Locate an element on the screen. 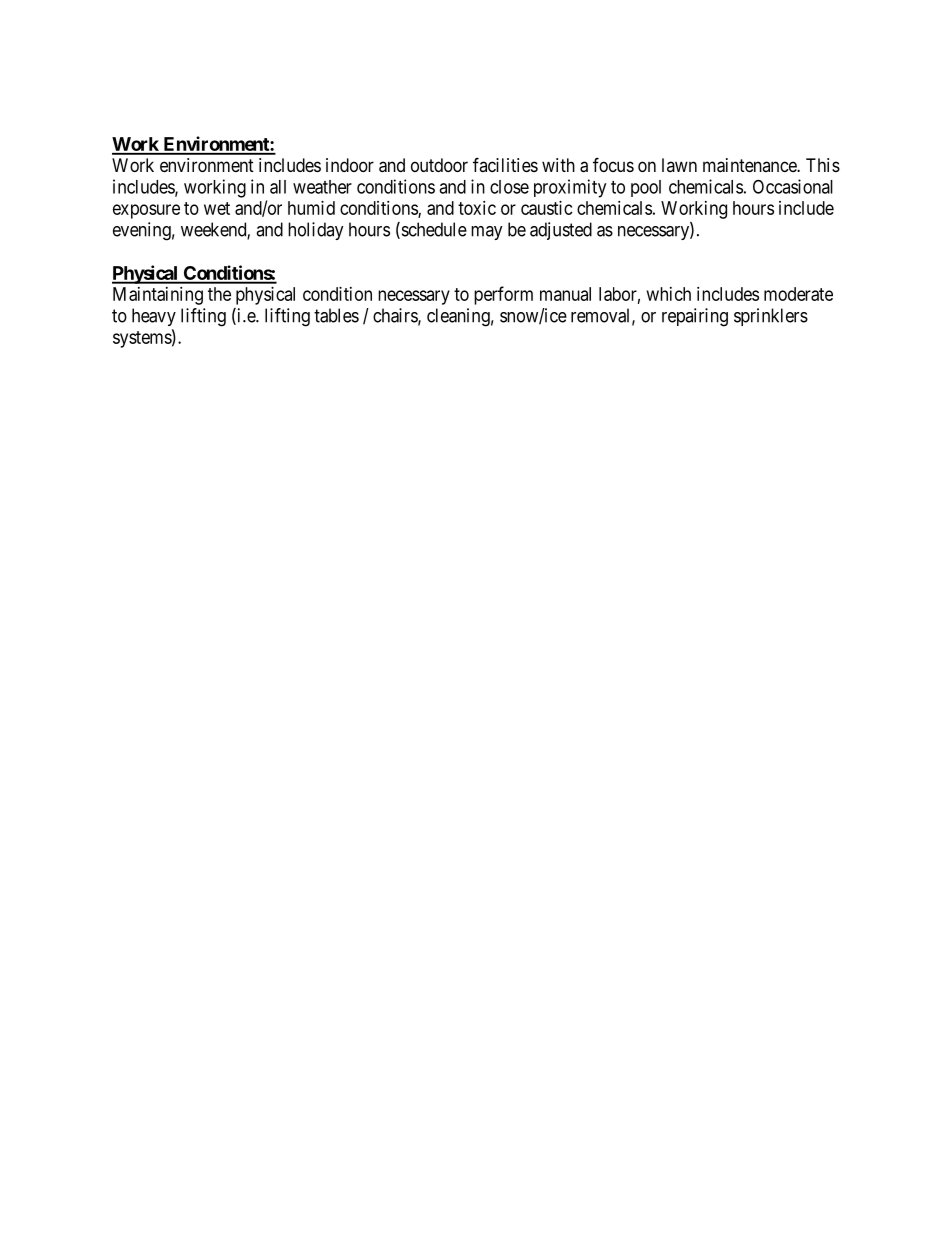 The height and width of the screenshot is (1233, 952). sprinklers is located at coordinates (771, 317).
